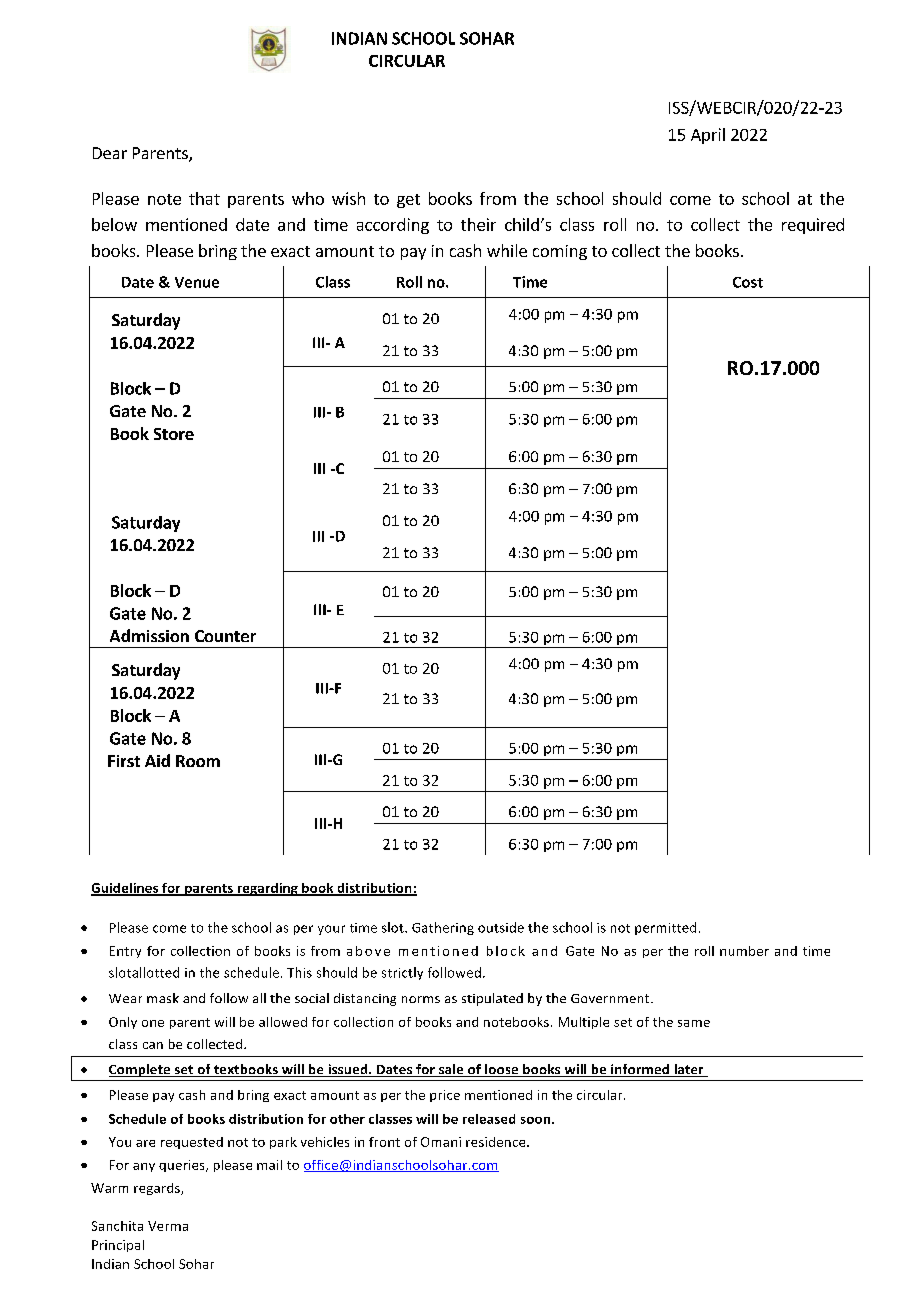 The image size is (924, 1307). What do you see at coordinates (689, 1070) in the page?
I see `later` at bounding box center [689, 1070].
